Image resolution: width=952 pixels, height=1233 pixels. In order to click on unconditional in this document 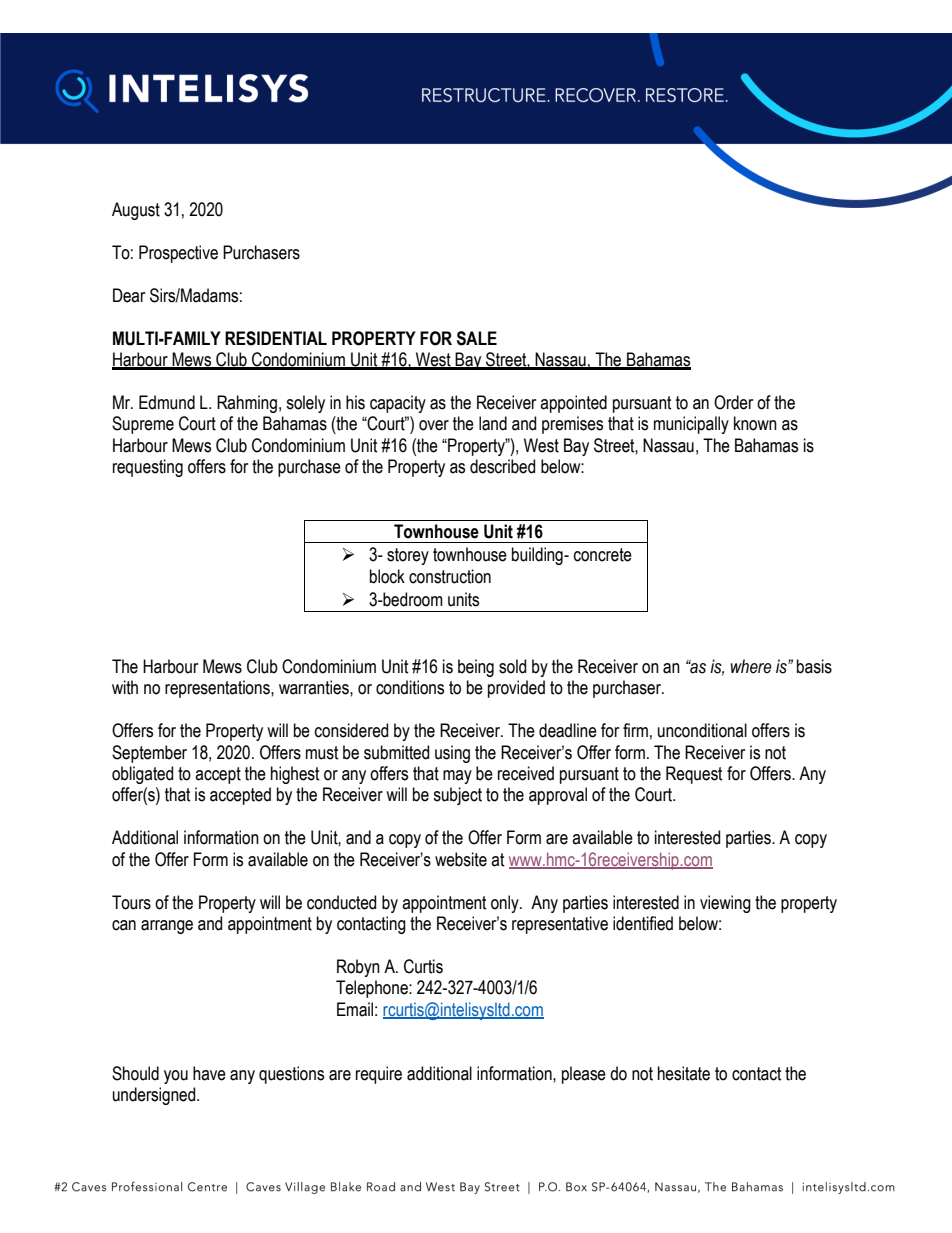, I will do `click(702, 730)`.
